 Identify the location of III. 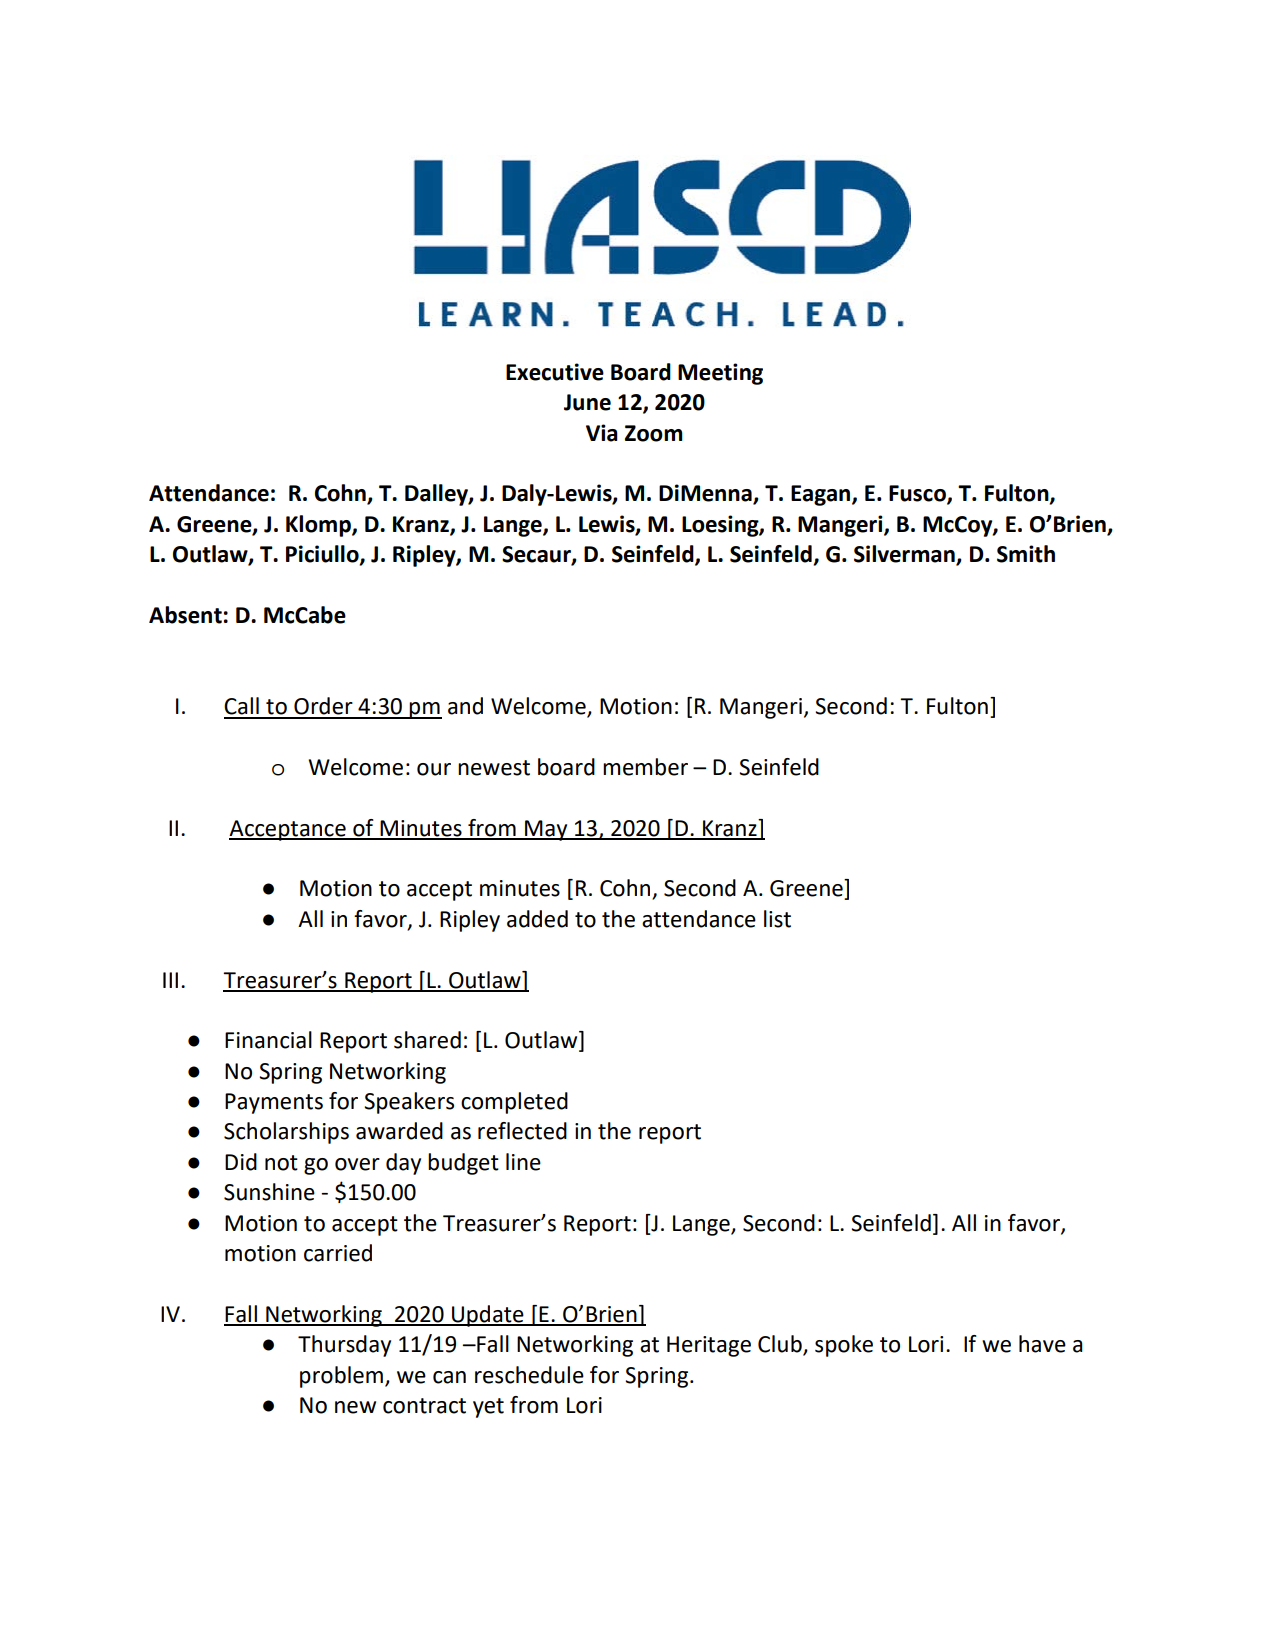
(170, 980).
